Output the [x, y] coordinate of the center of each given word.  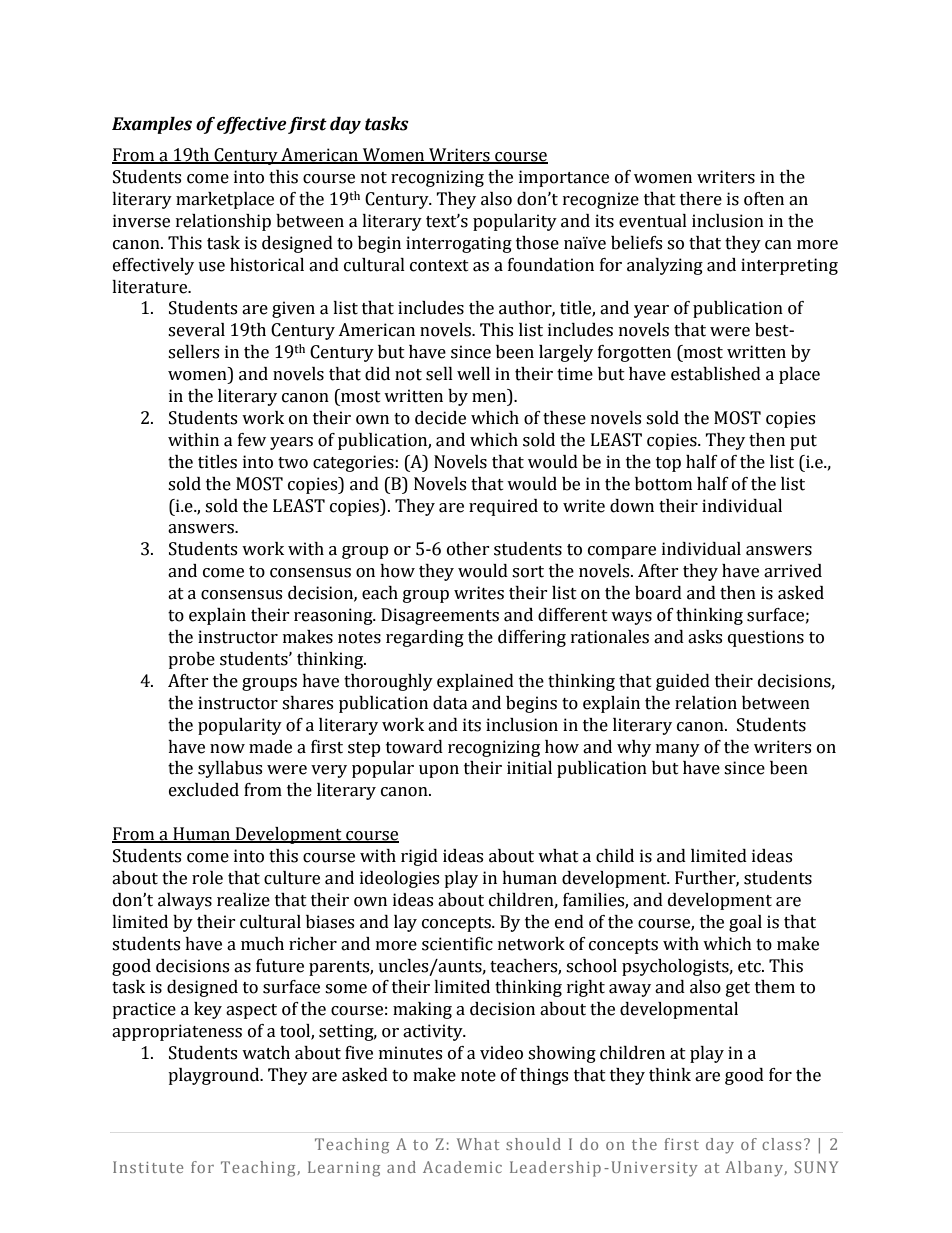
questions [766, 638]
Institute [148, 1167]
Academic [462, 1167]
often [764, 199]
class [781, 1144]
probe [191, 660]
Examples [152, 125]
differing [532, 638]
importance [564, 178]
